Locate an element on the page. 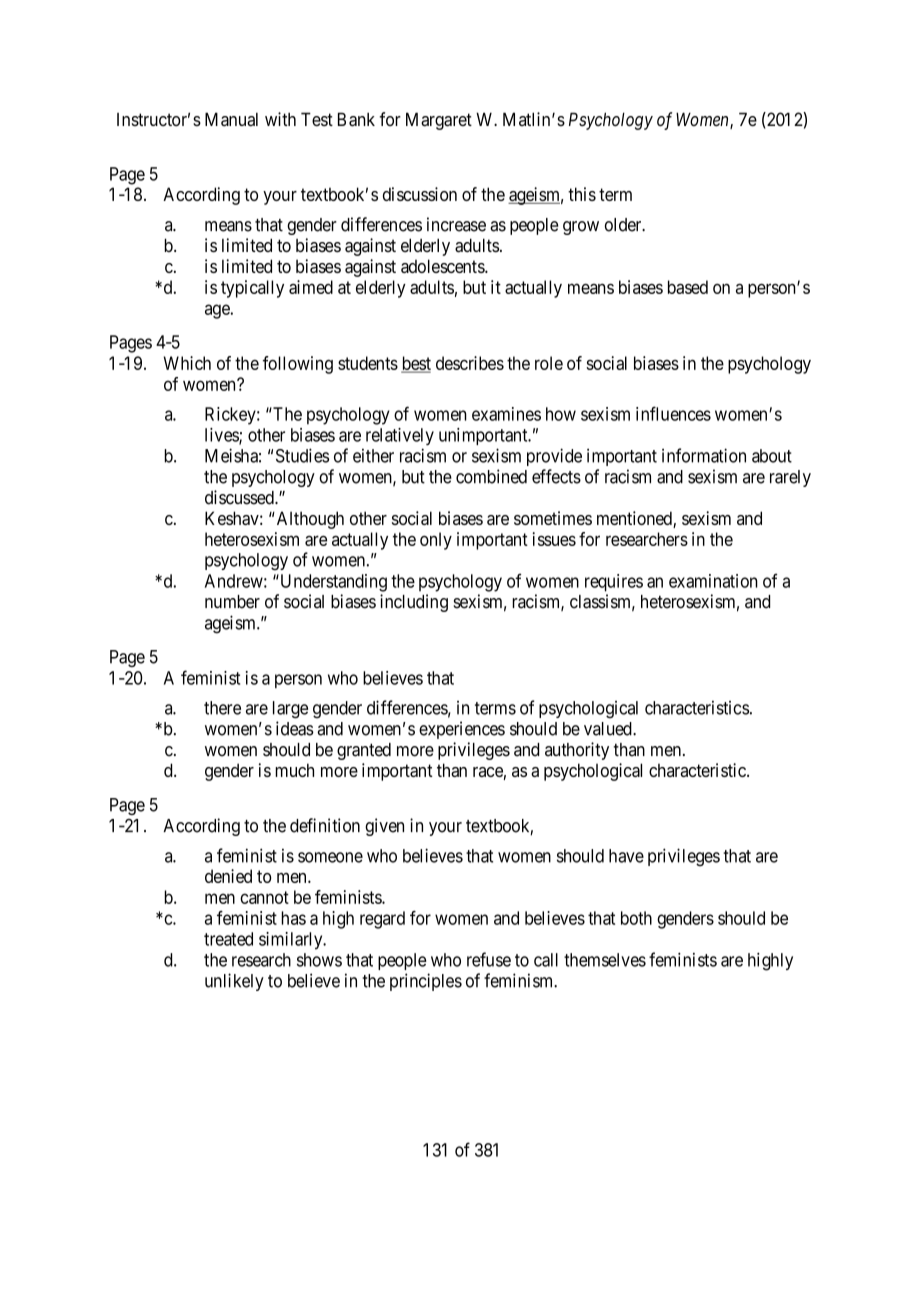 The height and width of the document is (1308, 924). similarly is located at coordinates (292, 941).
